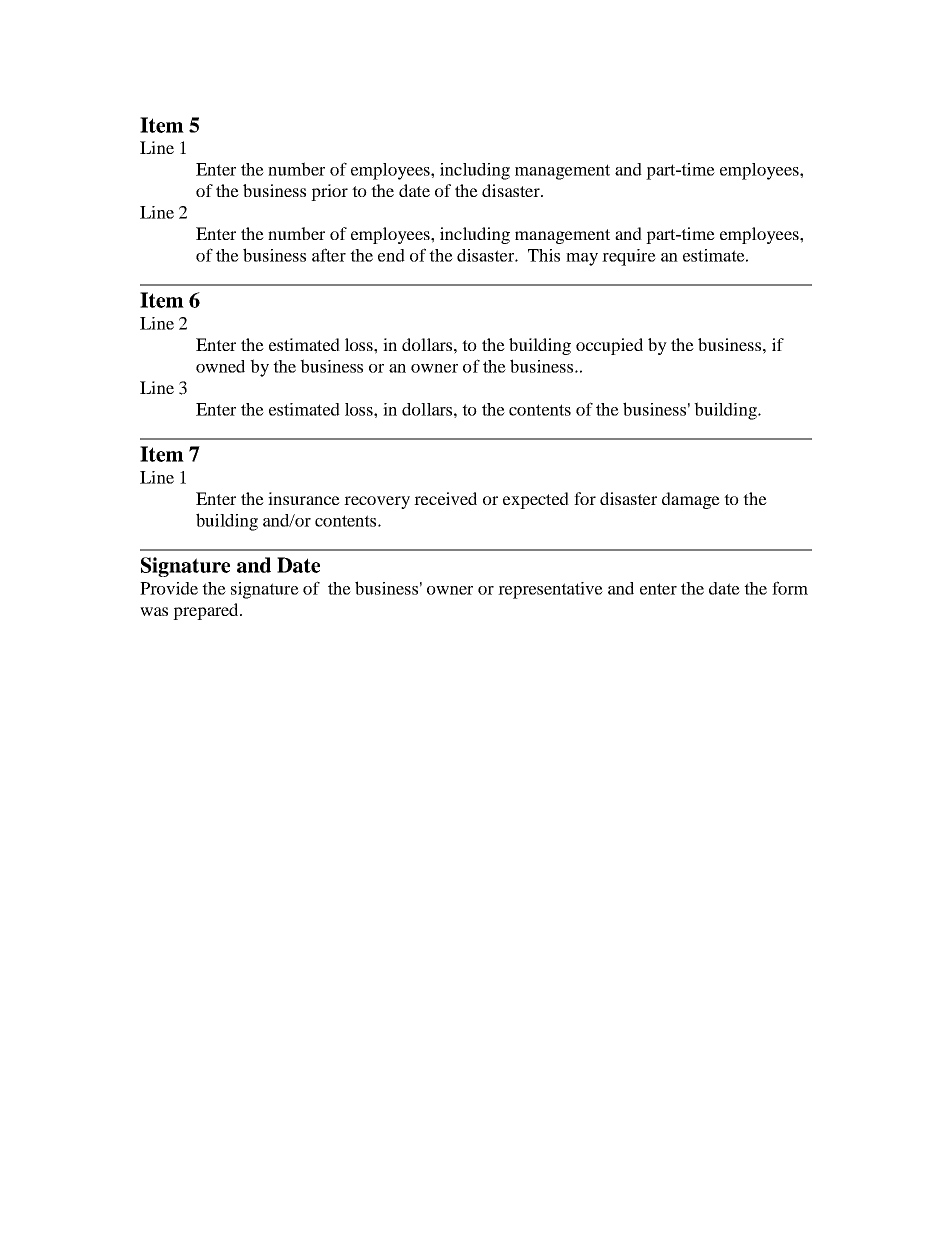 This screenshot has height=1233, width=952. I want to click on prepared, so click(207, 611).
